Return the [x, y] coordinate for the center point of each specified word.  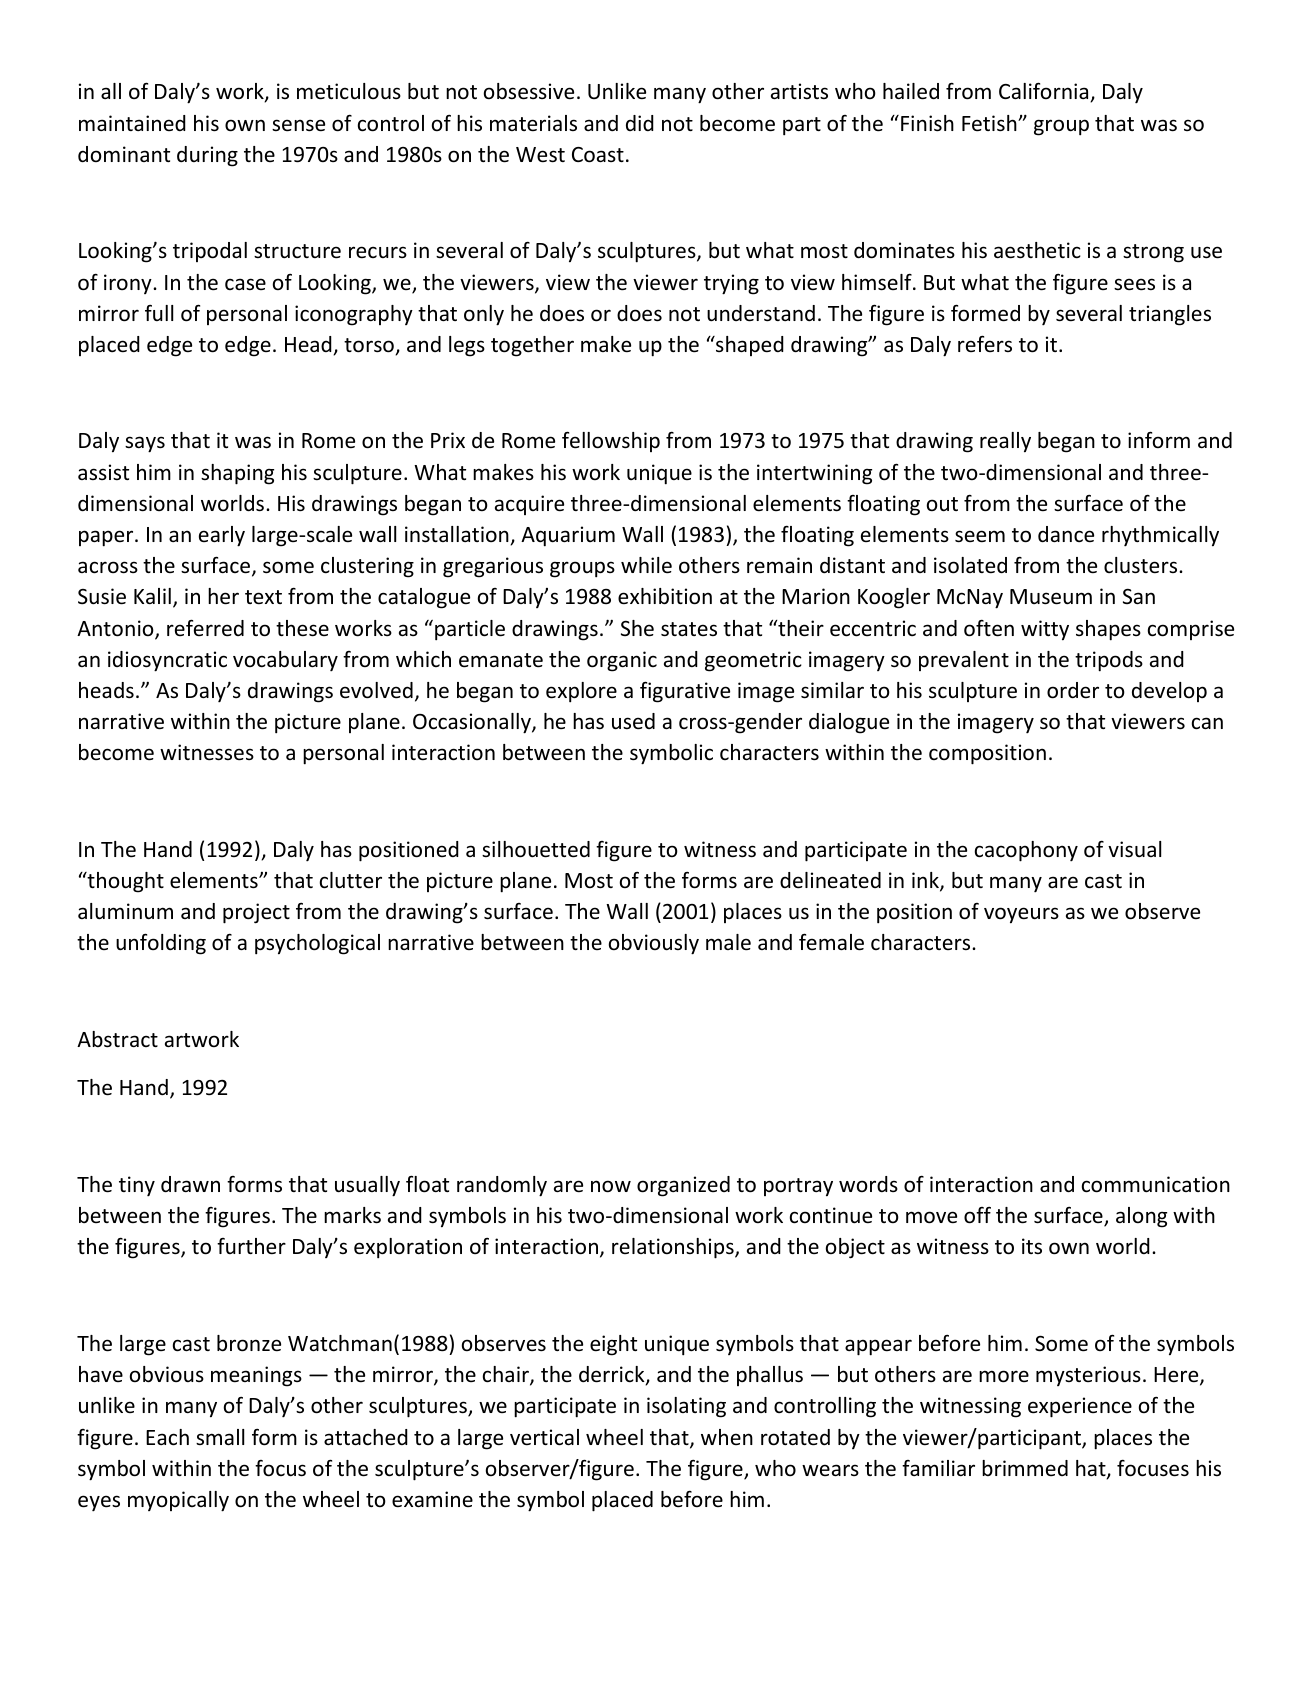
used [633, 721]
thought [124, 882]
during [207, 156]
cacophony [1026, 851]
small [220, 1437]
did [640, 123]
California [1045, 92]
